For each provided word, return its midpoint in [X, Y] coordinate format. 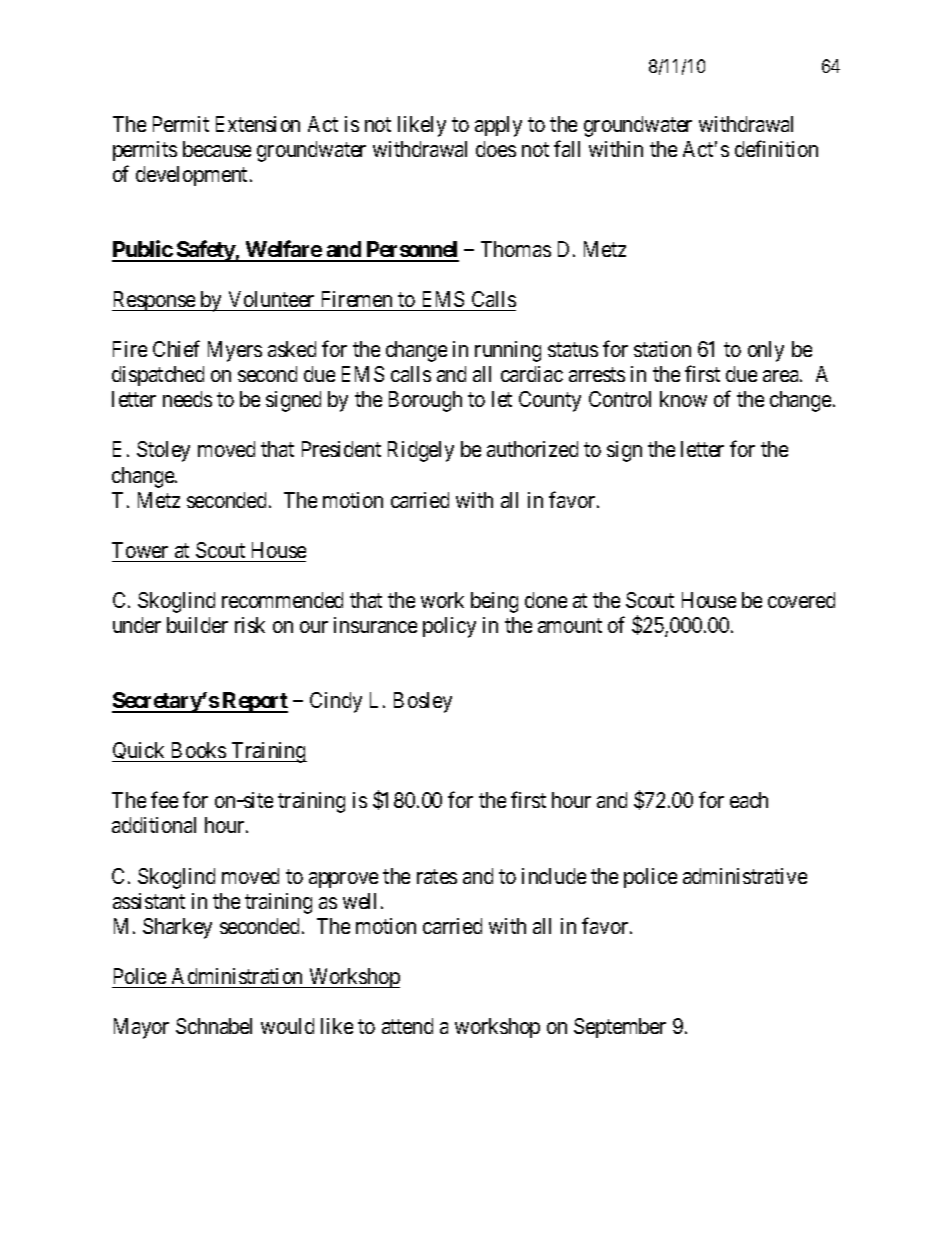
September [620, 1028]
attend [407, 1026]
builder [197, 625]
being [494, 602]
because [217, 149]
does [496, 149]
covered [801, 600]
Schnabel [214, 1026]
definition [776, 148]
